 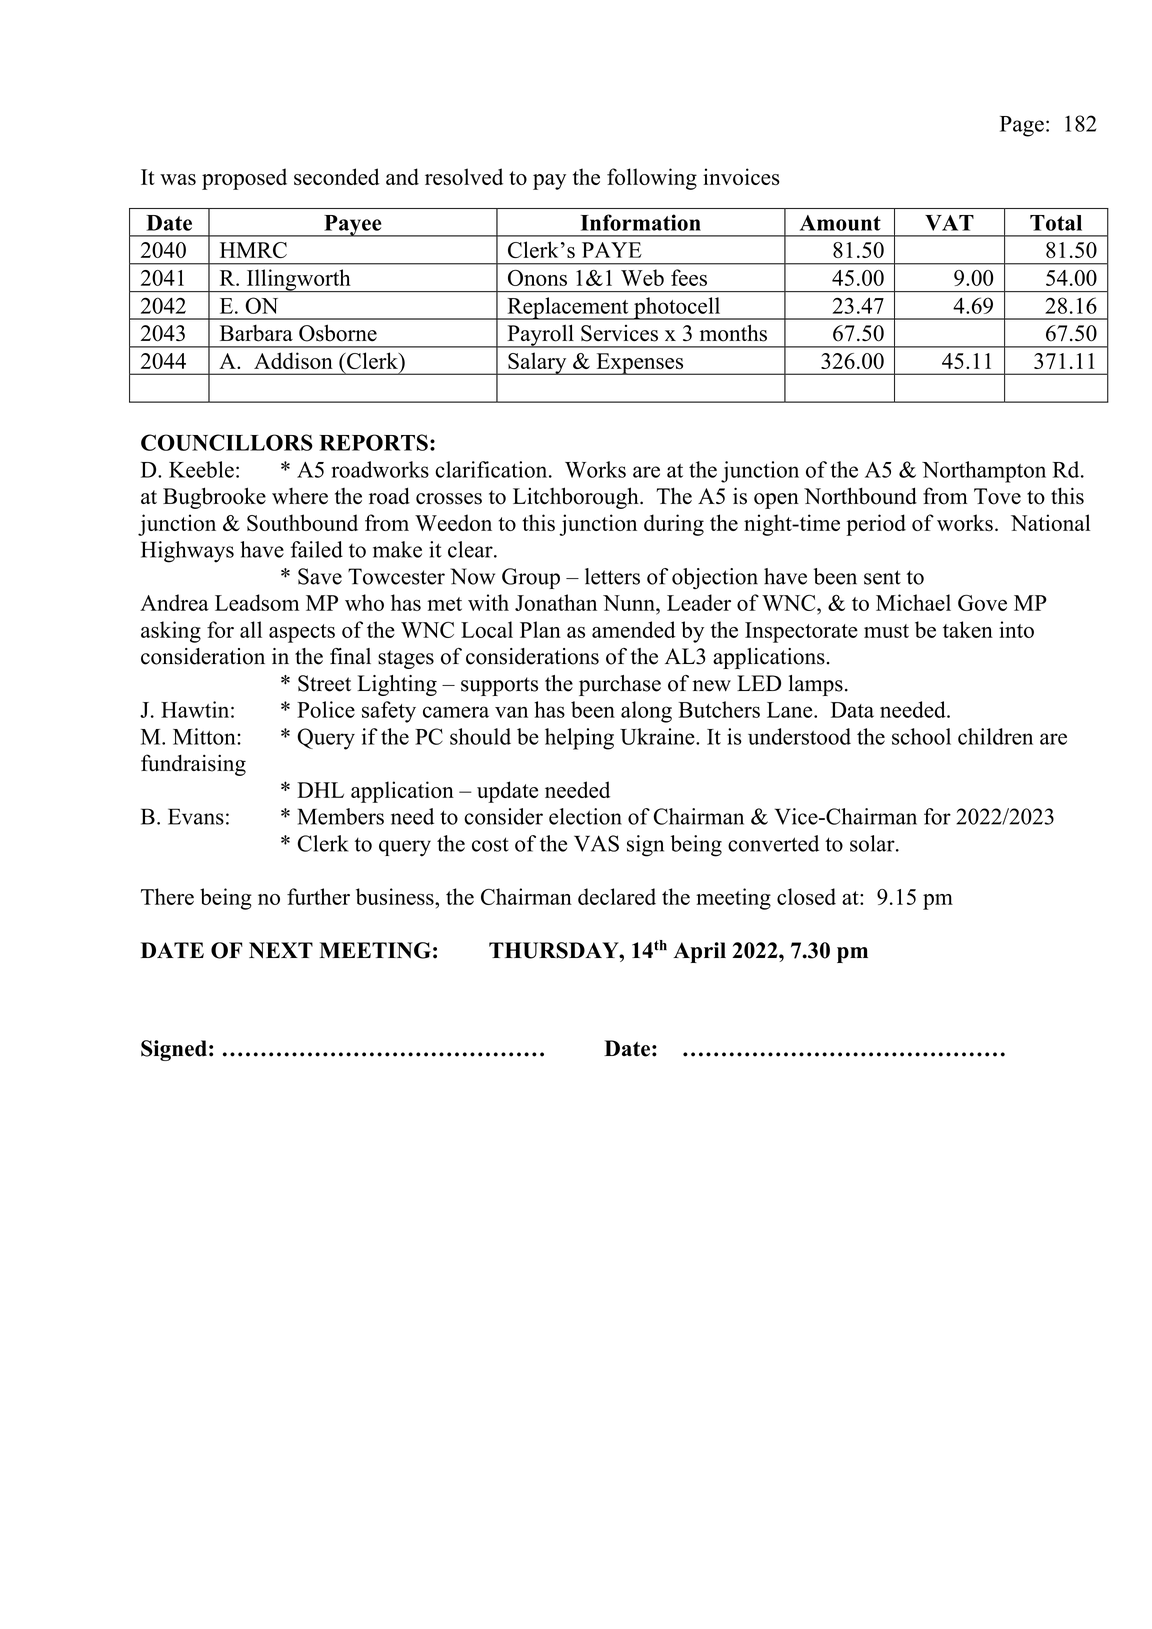 I want to click on following, so click(x=652, y=179).
